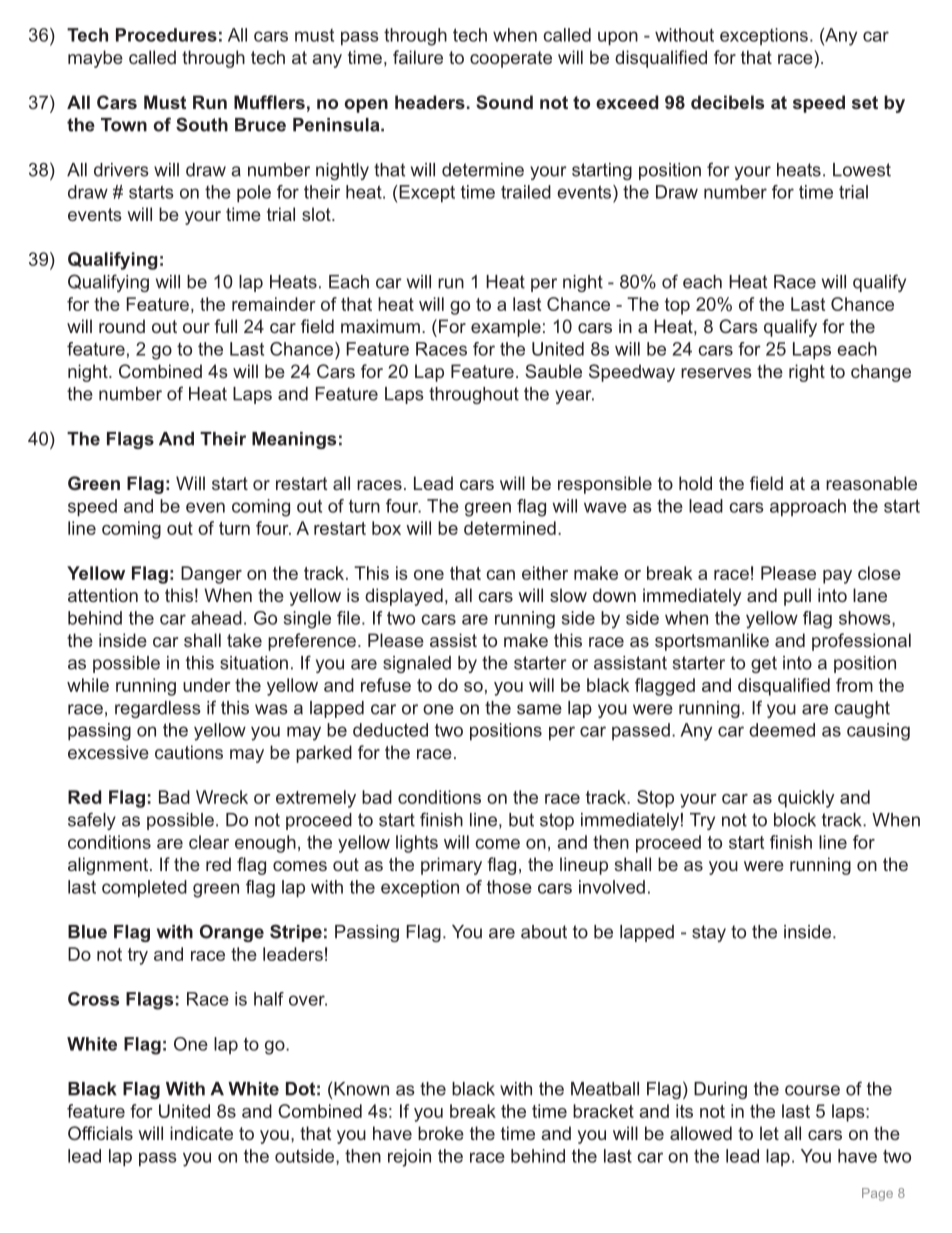 This screenshot has width=952, height=1233. What do you see at coordinates (166, 35) in the screenshot?
I see `Procedures` at bounding box center [166, 35].
